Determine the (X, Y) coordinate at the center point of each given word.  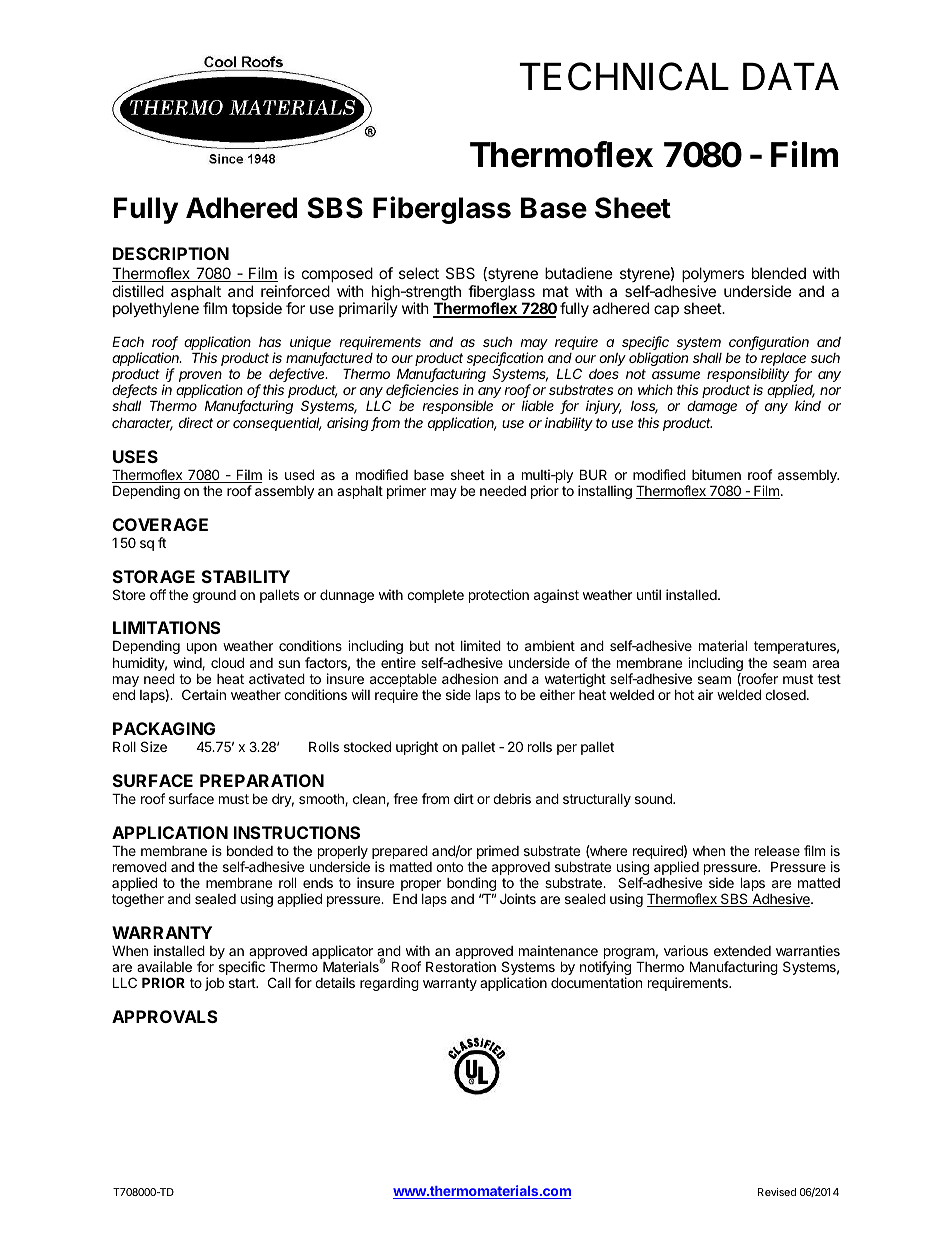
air (705, 694)
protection (499, 596)
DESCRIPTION (171, 253)
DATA (791, 76)
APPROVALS (165, 1016)
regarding (389, 984)
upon (202, 648)
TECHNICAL (624, 76)
